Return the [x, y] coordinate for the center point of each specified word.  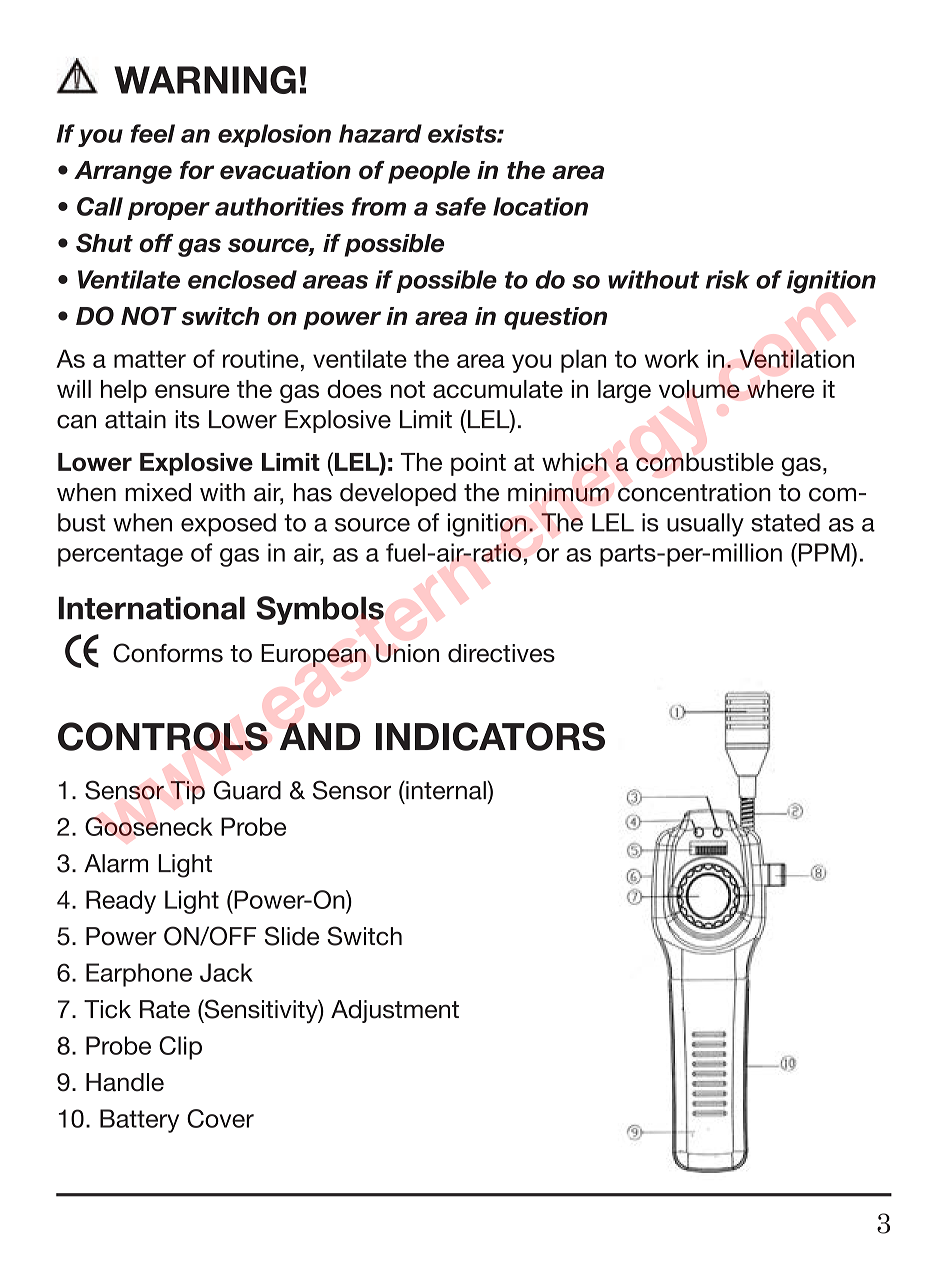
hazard [380, 133]
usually [705, 525]
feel [153, 133]
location [540, 206]
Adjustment [395, 1011]
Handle [125, 1082]
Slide [292, 936]
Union [407, 653]
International [152, 608]
